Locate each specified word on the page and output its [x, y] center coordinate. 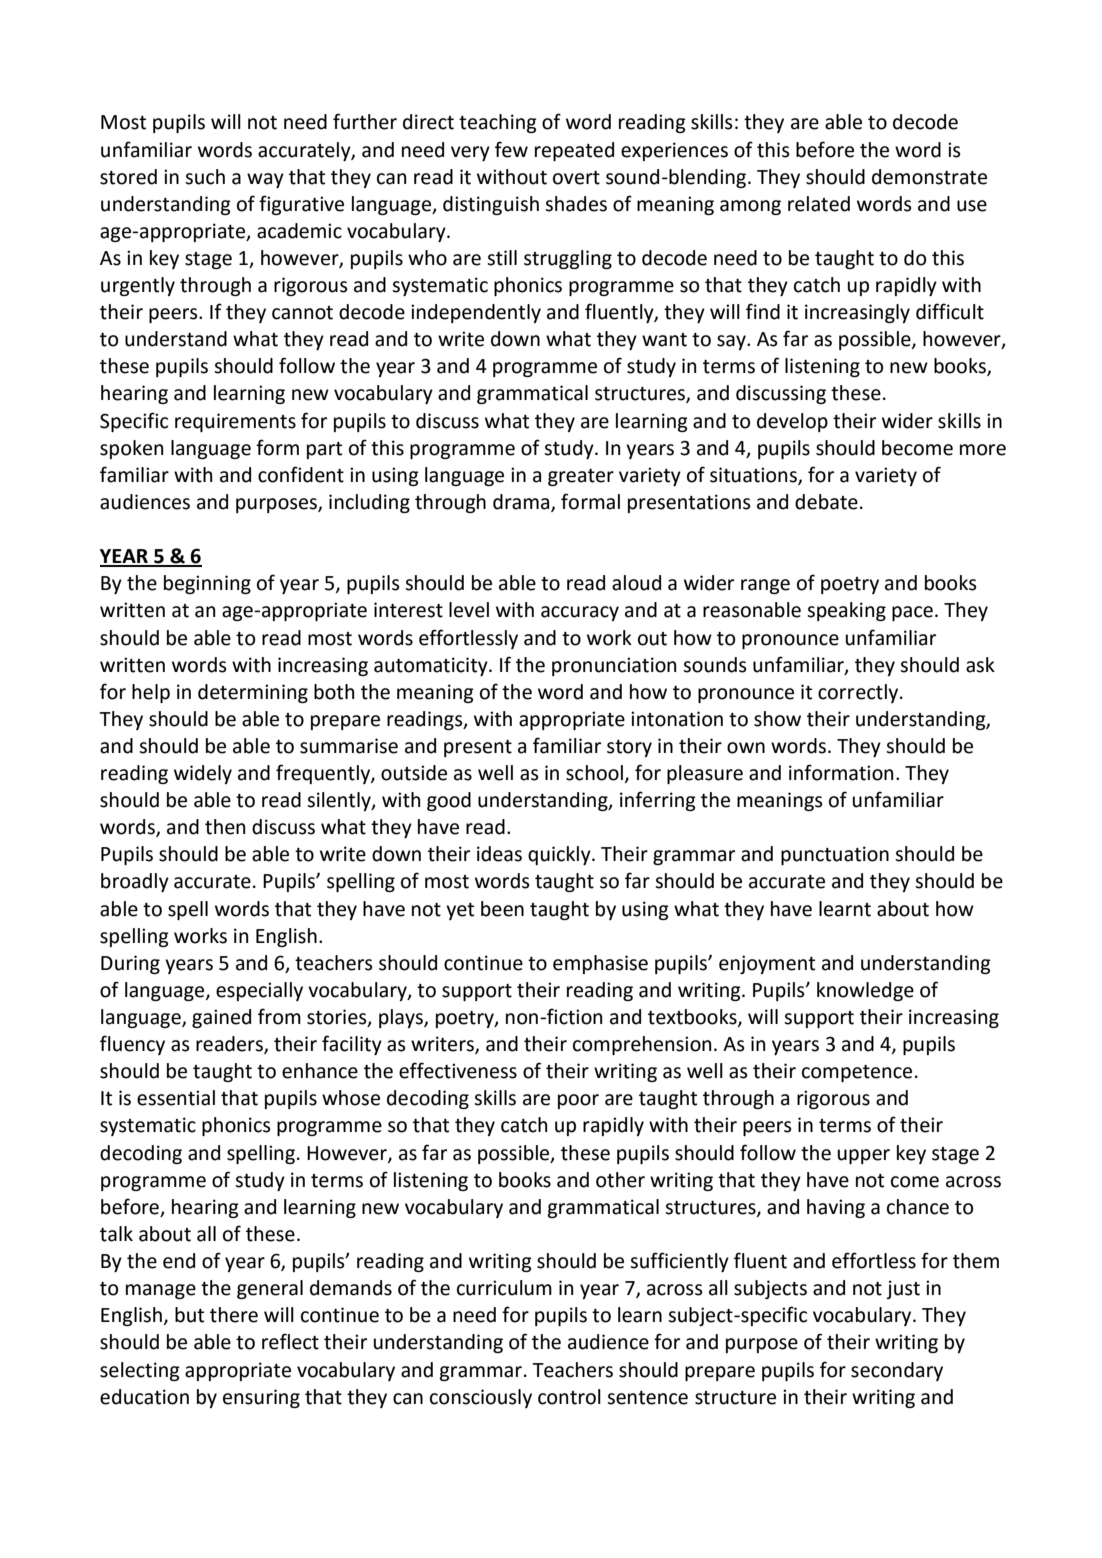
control [569, 1397]
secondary [897, 1371]
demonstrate [929, 177]
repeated [574, 151]
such [205, 177]
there [234, 1315]
